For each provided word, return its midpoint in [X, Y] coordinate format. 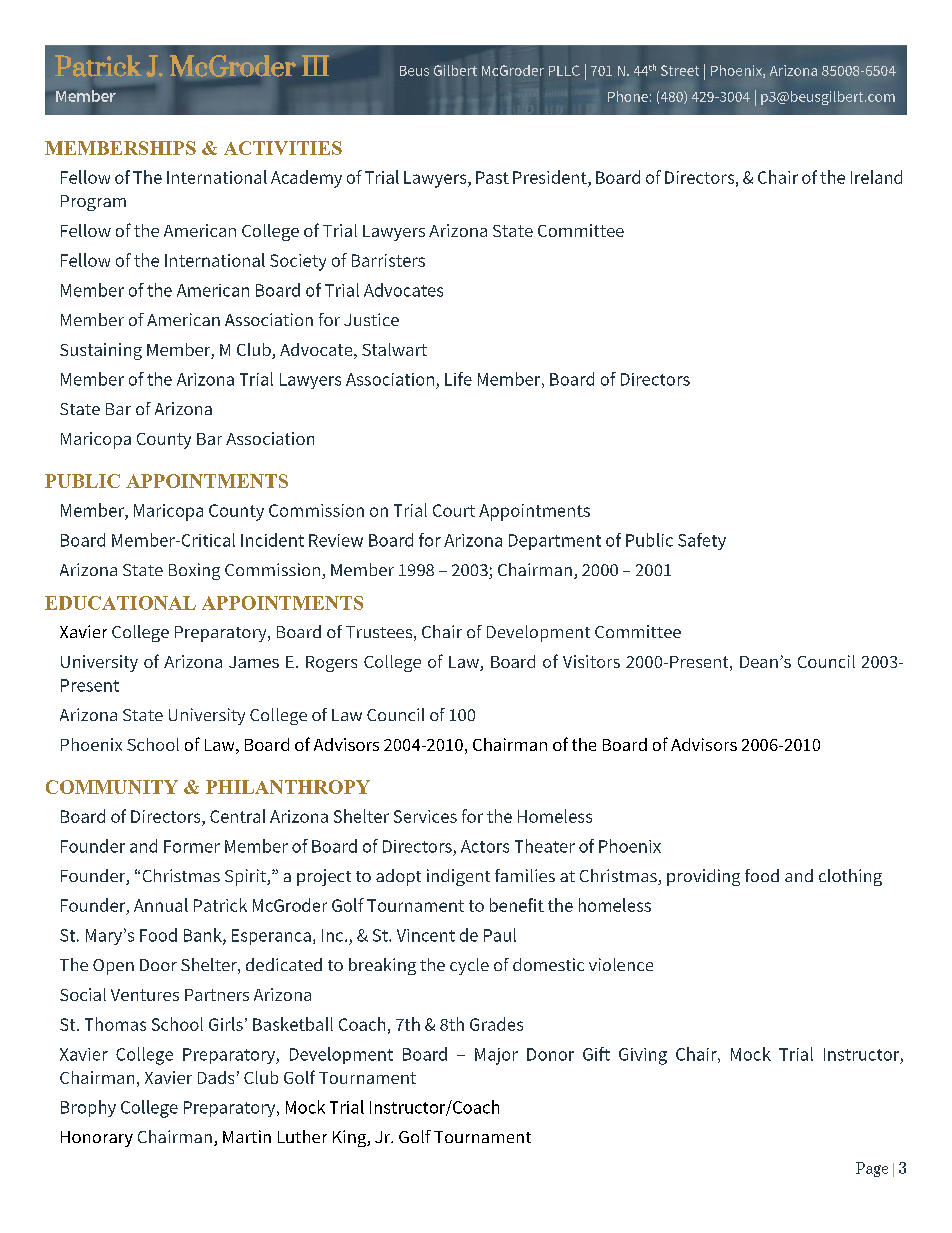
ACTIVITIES [283, 148]
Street [680, 70]
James [254, 662]
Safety [702, 541]
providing [703, 877]
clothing [850, 877]
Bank [204, 936]
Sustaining [101, 351]
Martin [247, 1136]
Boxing [194, 571]
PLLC [564, 70]
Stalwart [394, 349]
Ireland [876, 177]
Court [454, 510]
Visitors [591, 661]
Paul [500, 935]
